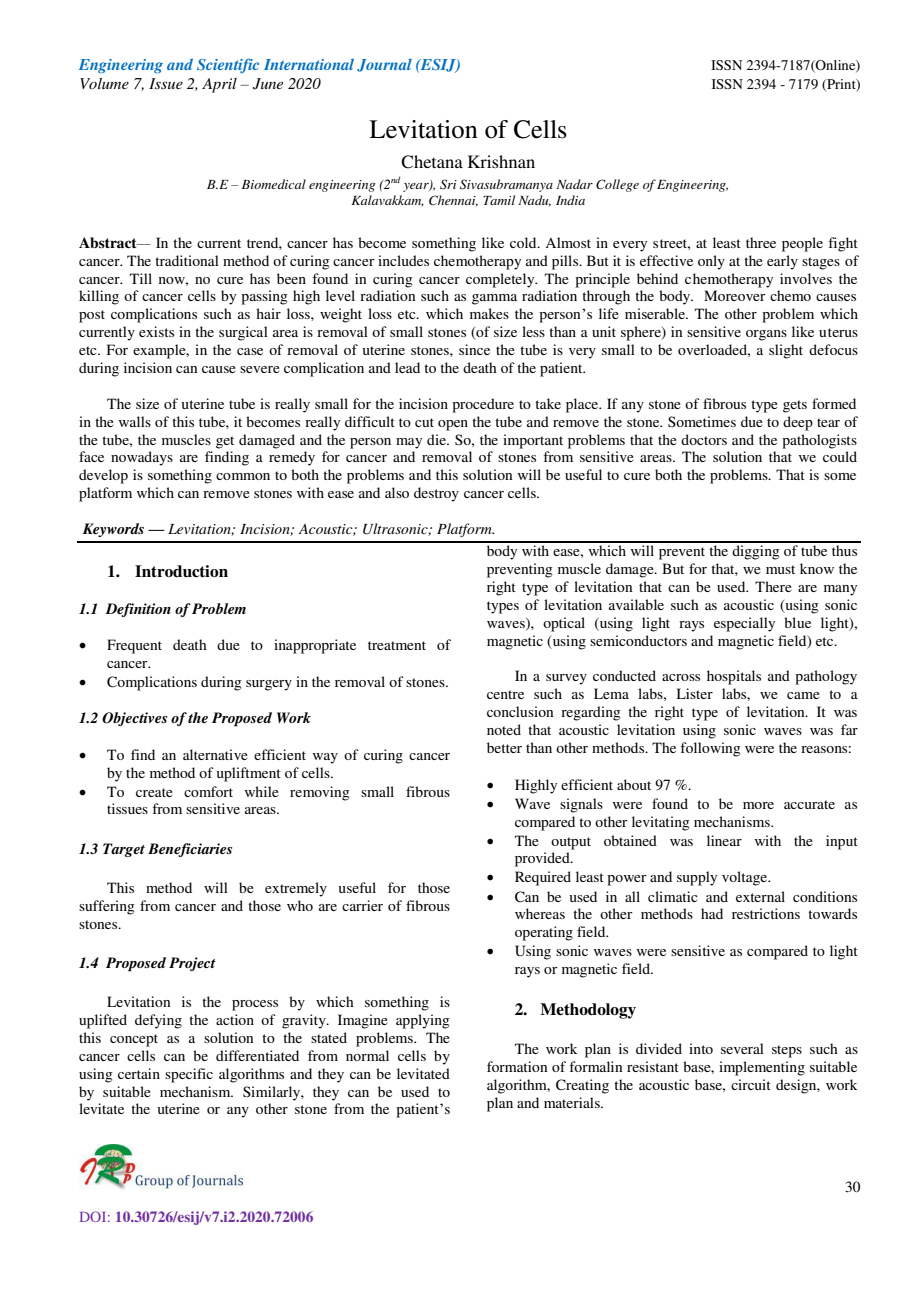  I want to click on April, so click(219, 85).
